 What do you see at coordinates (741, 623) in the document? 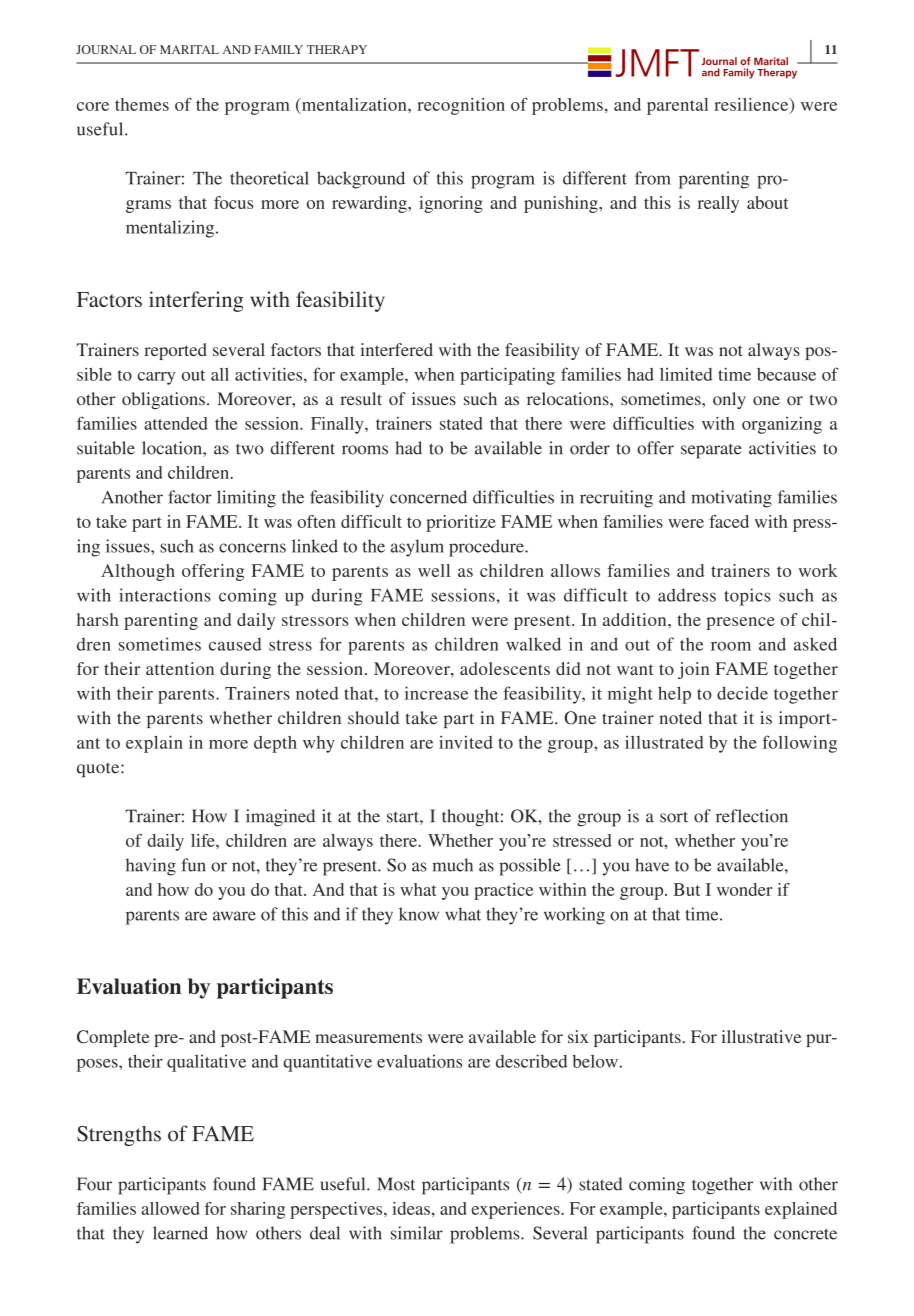
I see `presence` at bounding box center [741, 623].
